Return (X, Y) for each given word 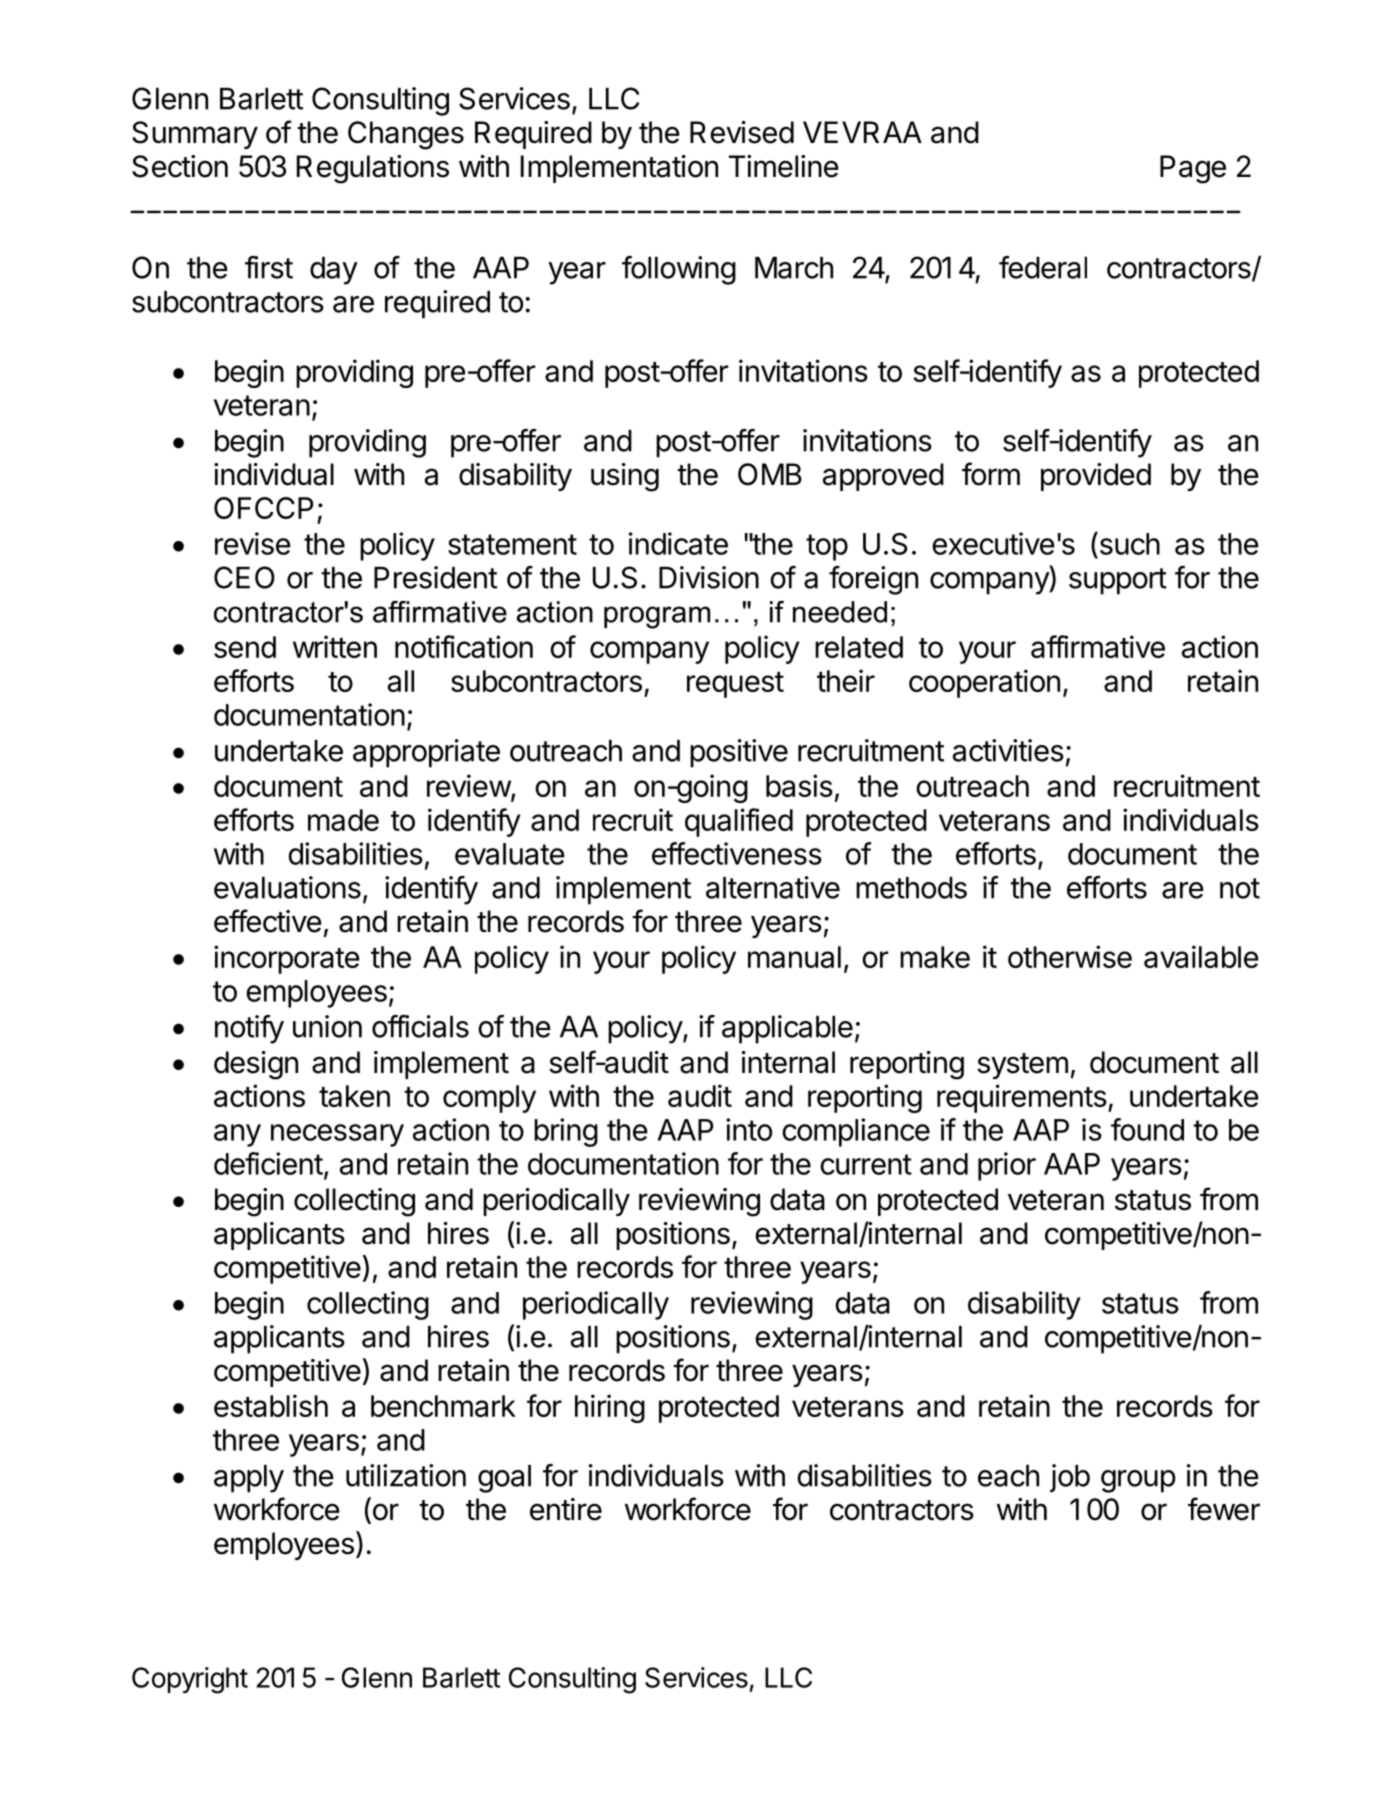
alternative (773, 887)
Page (1193, 169)
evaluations (287, 887)
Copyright (190, 1680)
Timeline (784, 166)
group (1138, 1481)
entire (566, 1509)
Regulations (373, 169)
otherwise (1070, 956)
